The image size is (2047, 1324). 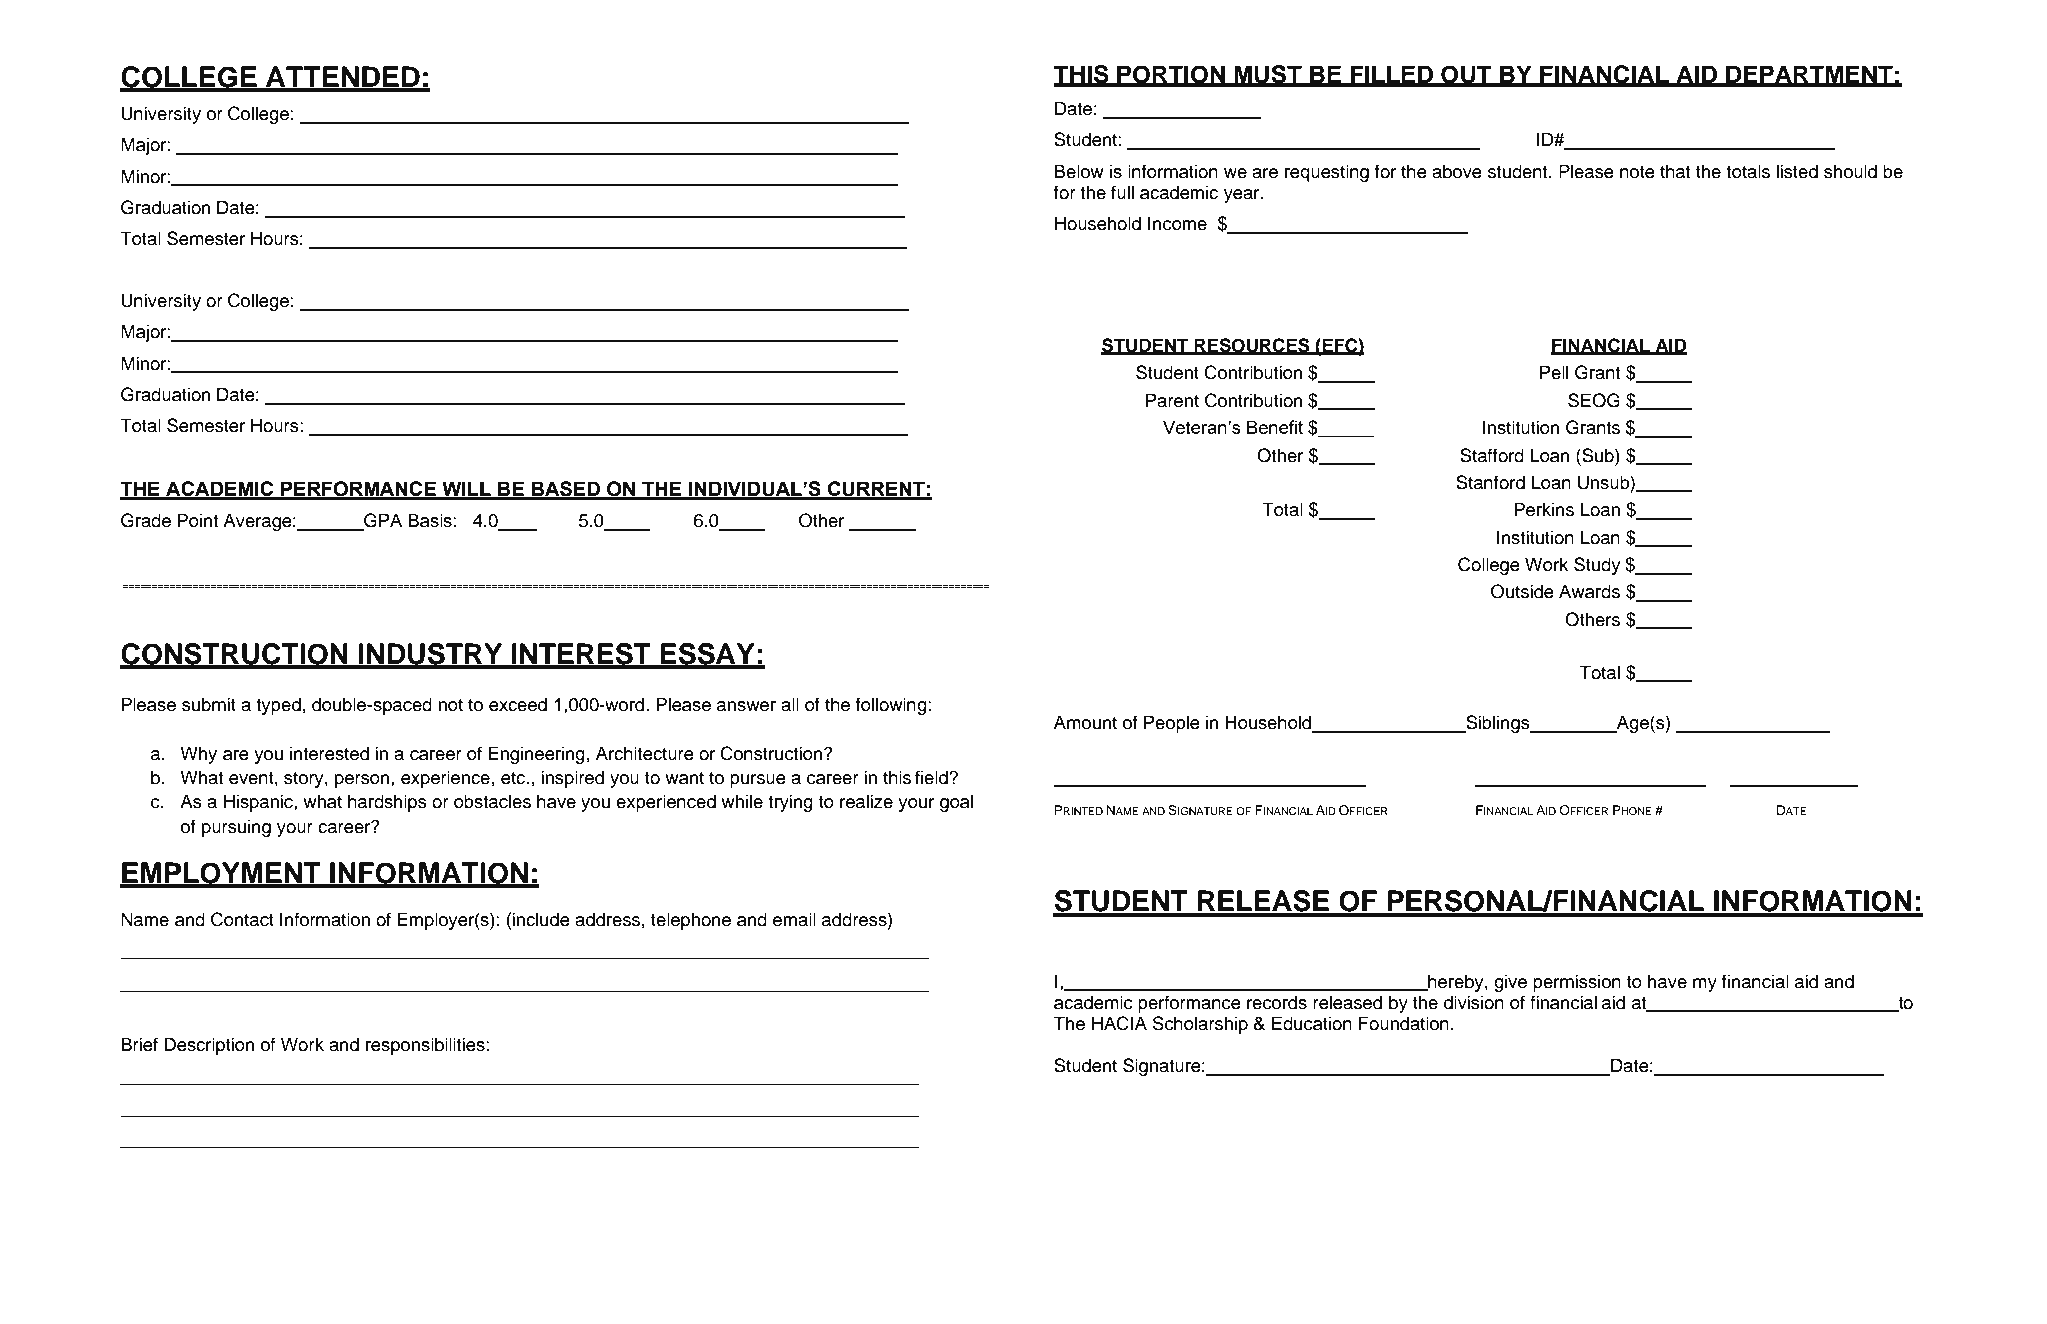 I want to click on Amount, so click(x=1085, y=722).
